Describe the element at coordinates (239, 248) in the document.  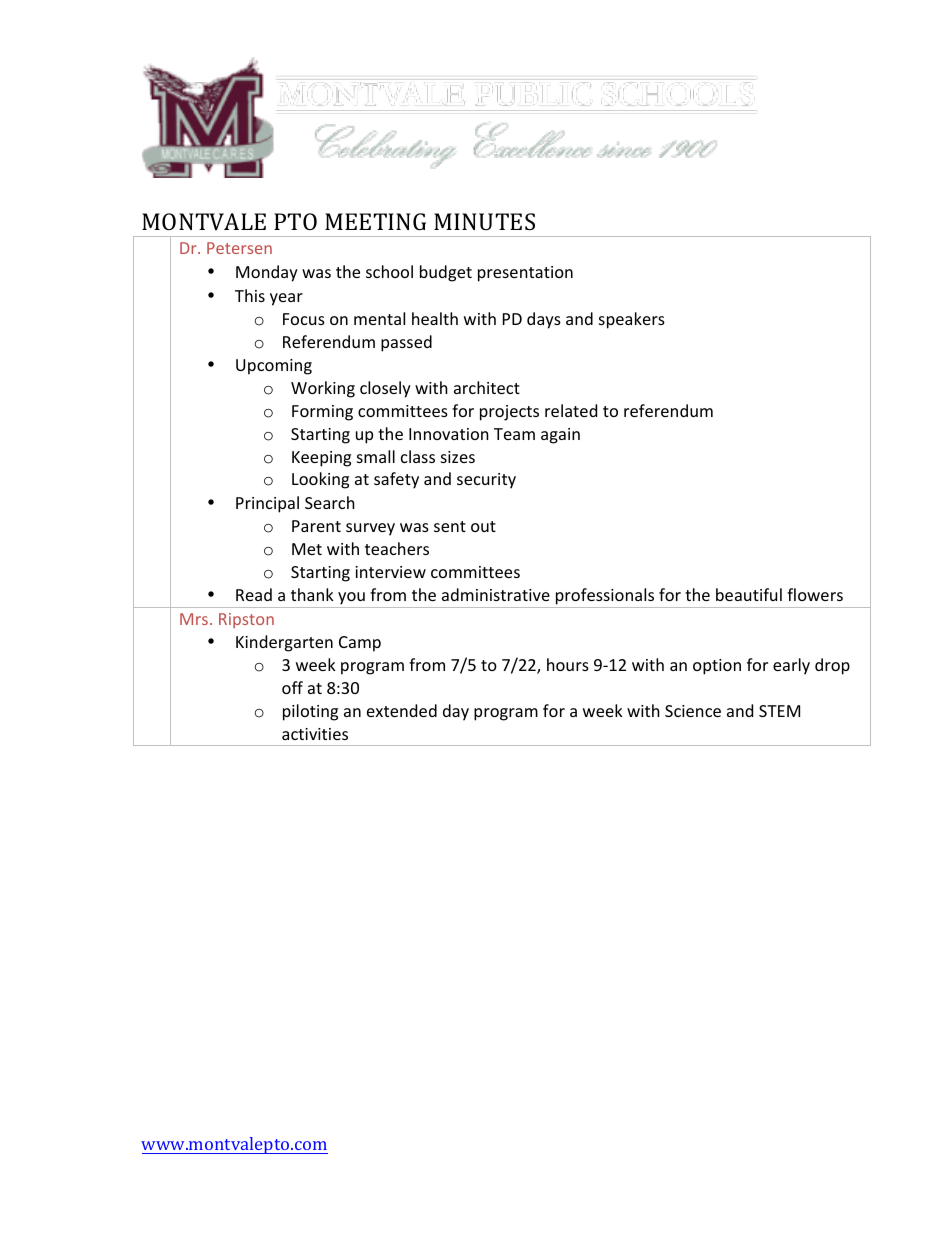
I see `Petersen` at that location.
